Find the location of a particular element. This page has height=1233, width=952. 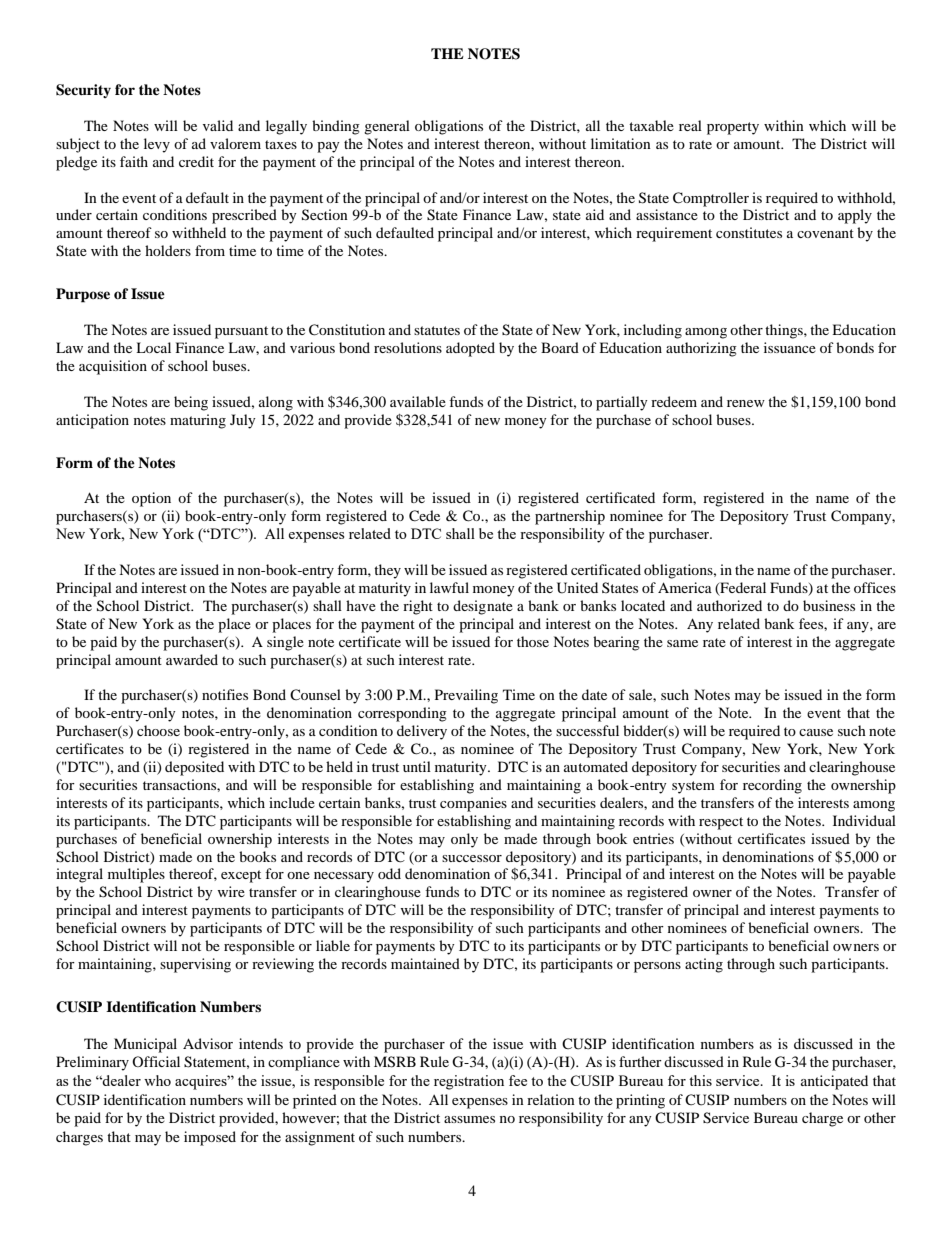

awarded is located at coordinates (192, 659).
